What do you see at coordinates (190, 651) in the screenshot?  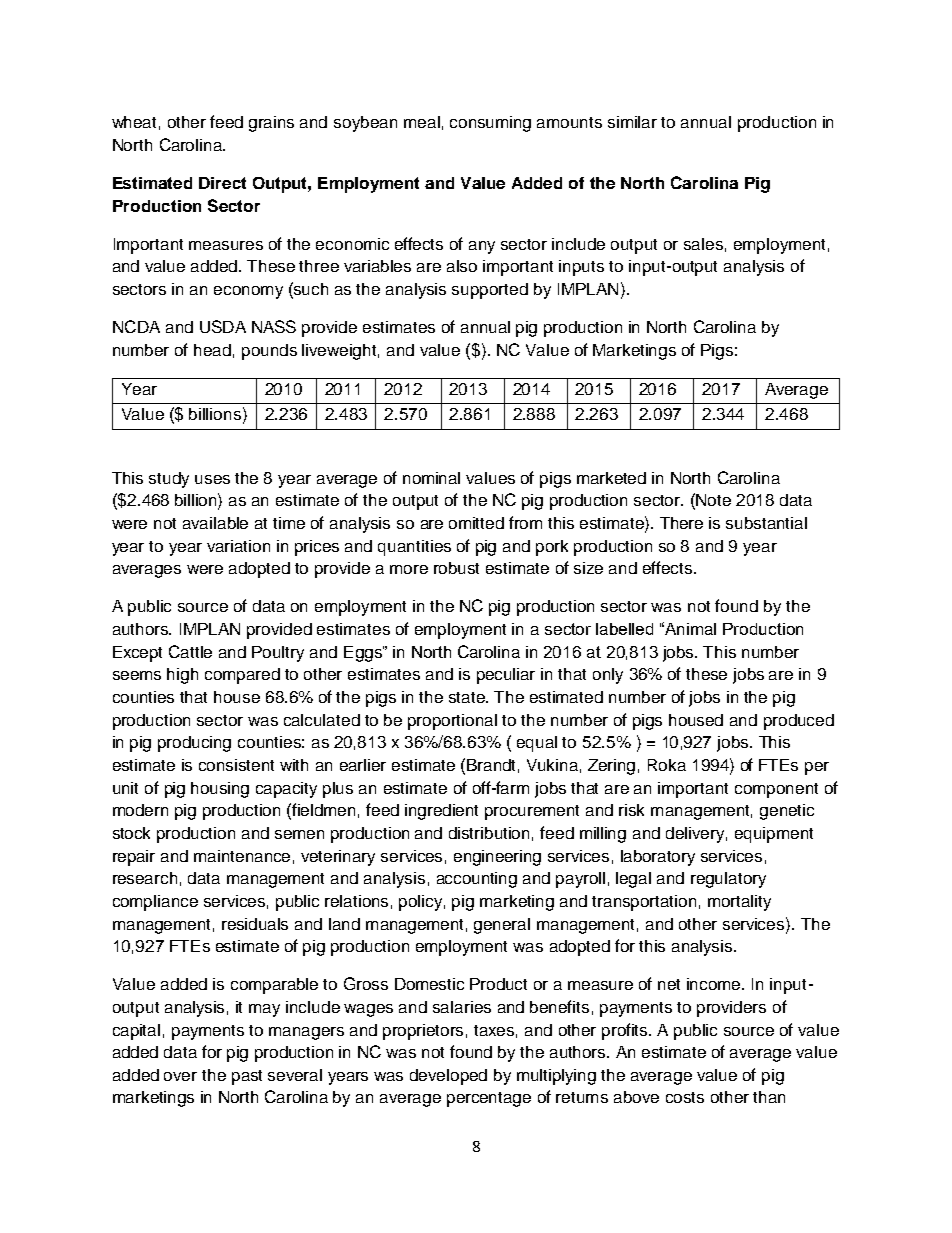 I see `Cattle` at bounding box center [190, 651].
